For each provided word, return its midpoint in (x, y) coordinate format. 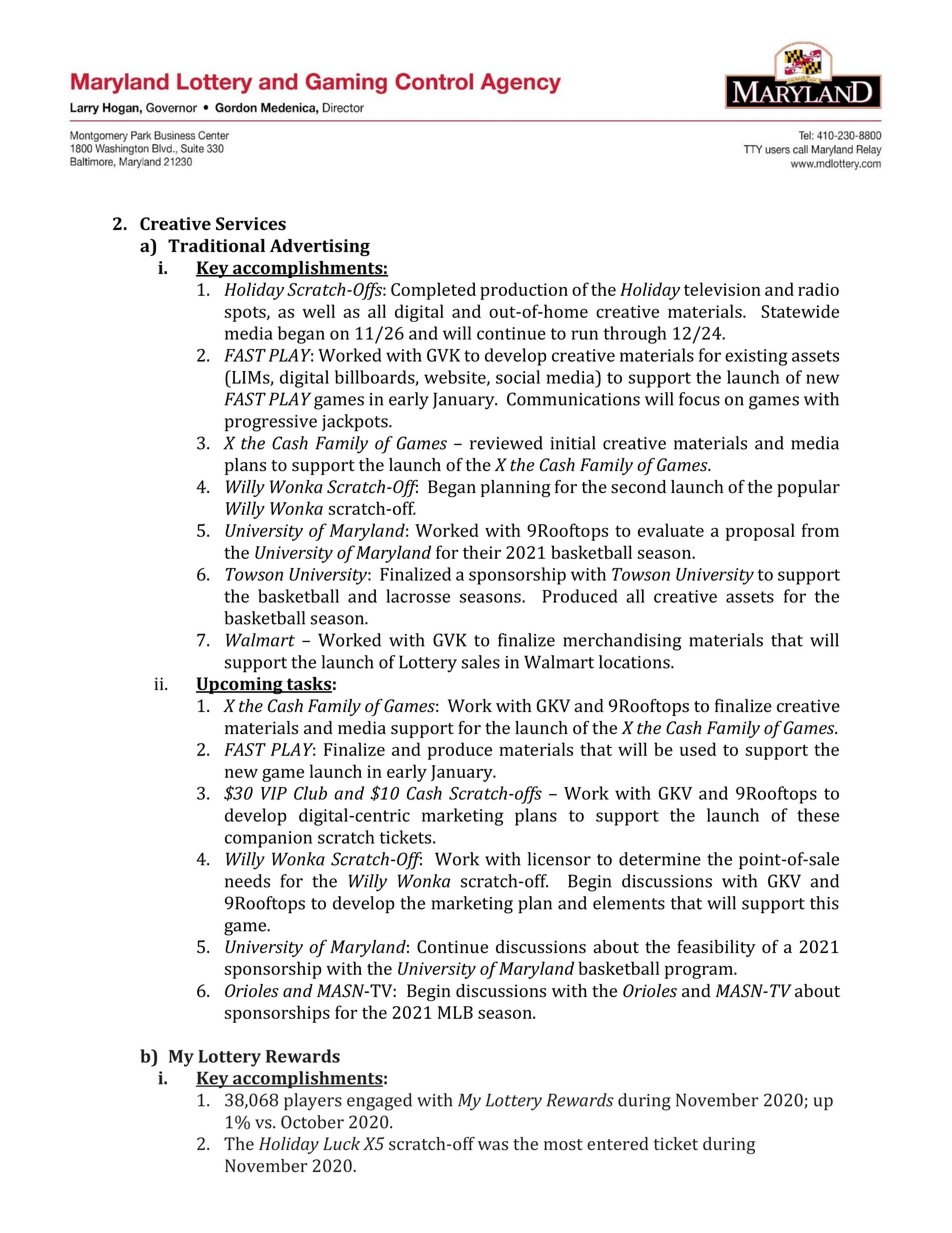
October (312, 1122)
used (698, 749)
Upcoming (240, 685)
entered (618, 1143)
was (493, 1146)
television (722, 289)
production (524, 291)
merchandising (622, 642)
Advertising (320, 247)
